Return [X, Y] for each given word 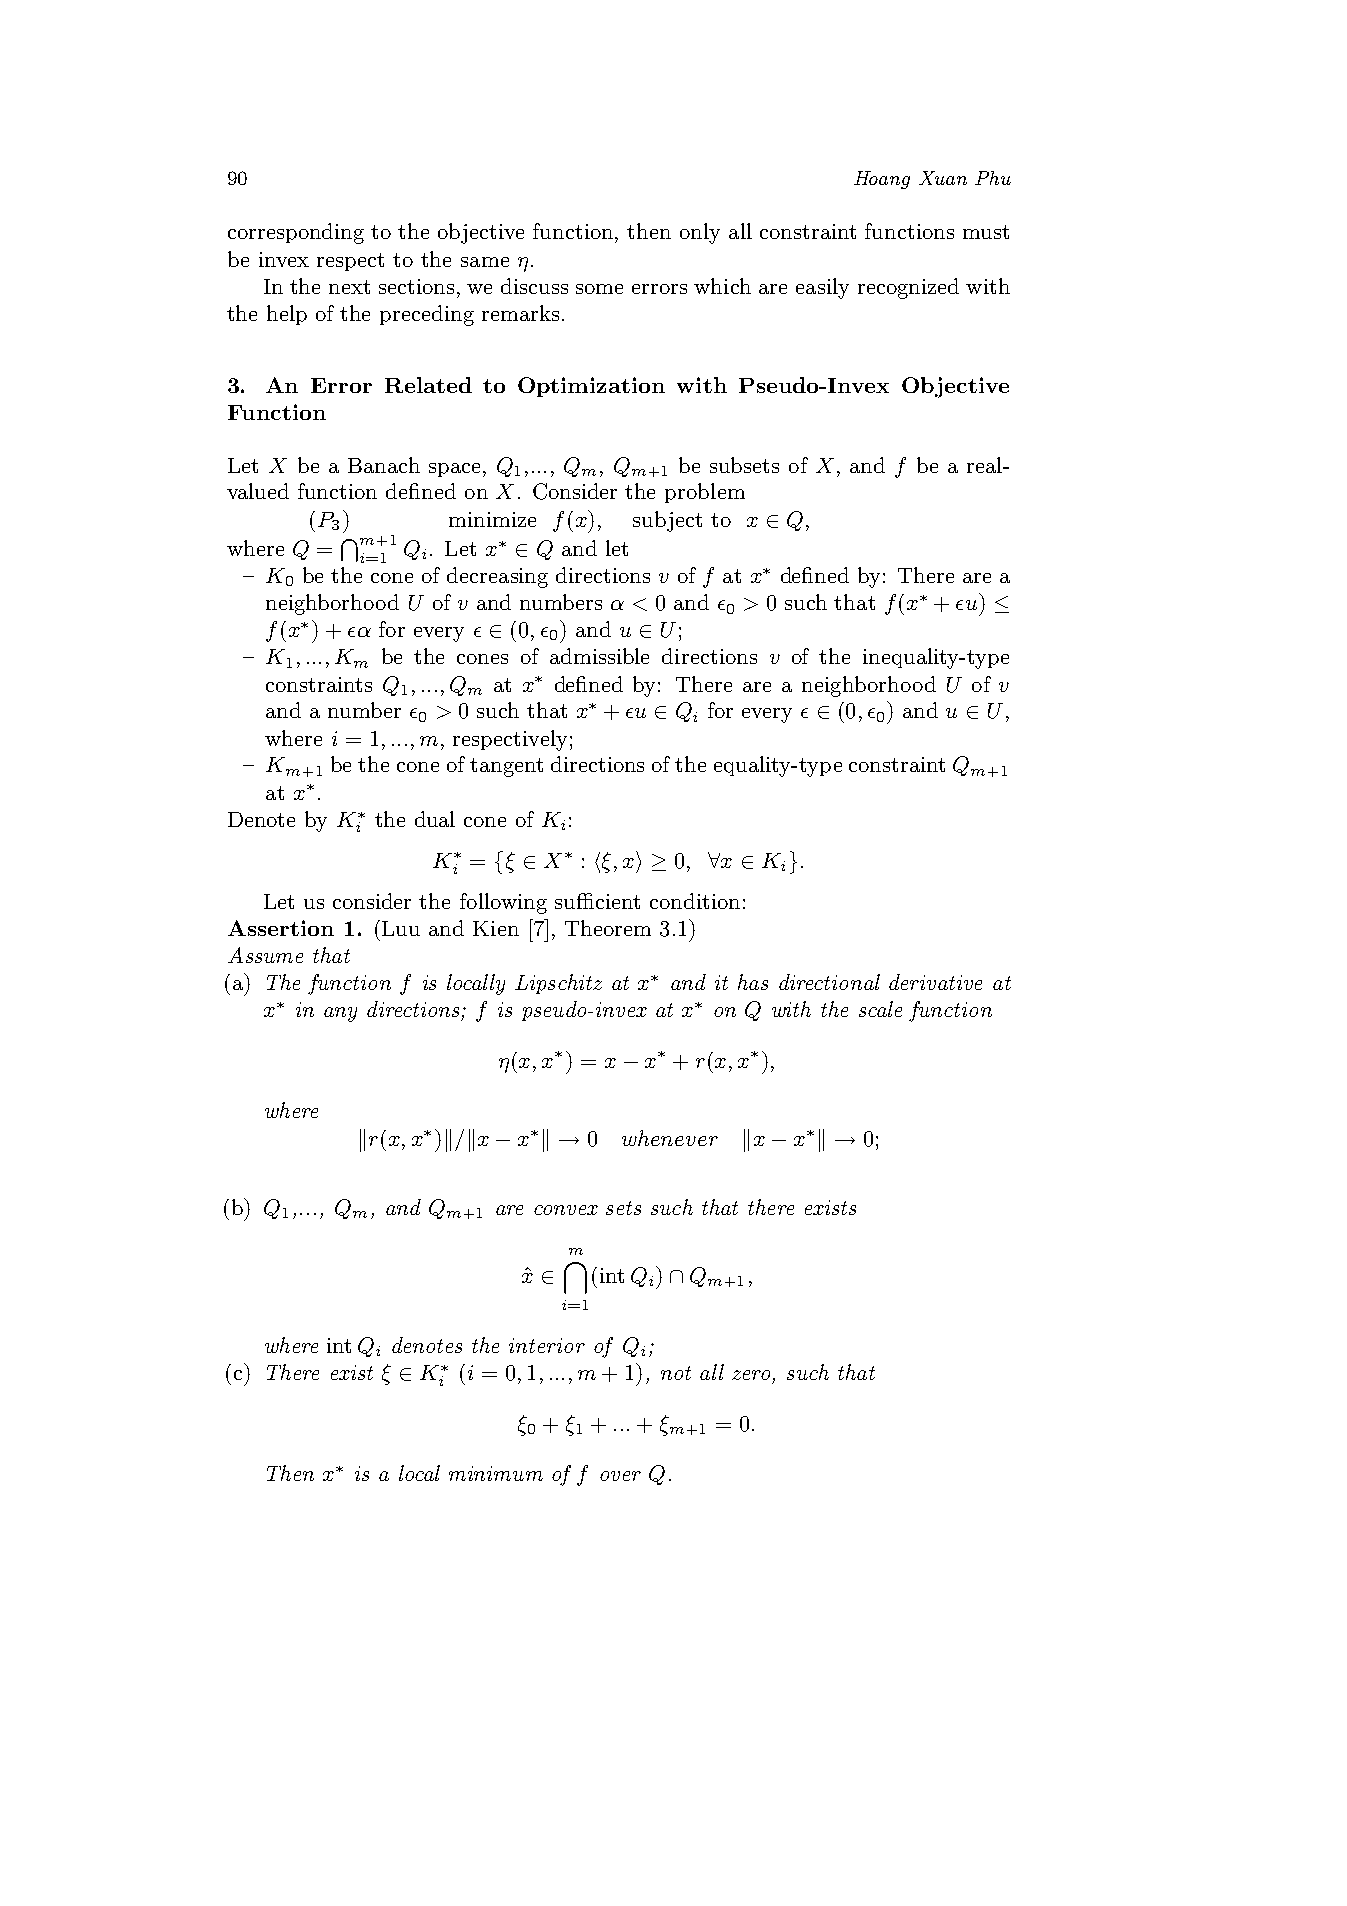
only [700, 233]
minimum [496, 1473]
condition [695, 901]
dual [435, 819]
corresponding [296, 233]
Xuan [943, 178]
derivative [935, 982]
